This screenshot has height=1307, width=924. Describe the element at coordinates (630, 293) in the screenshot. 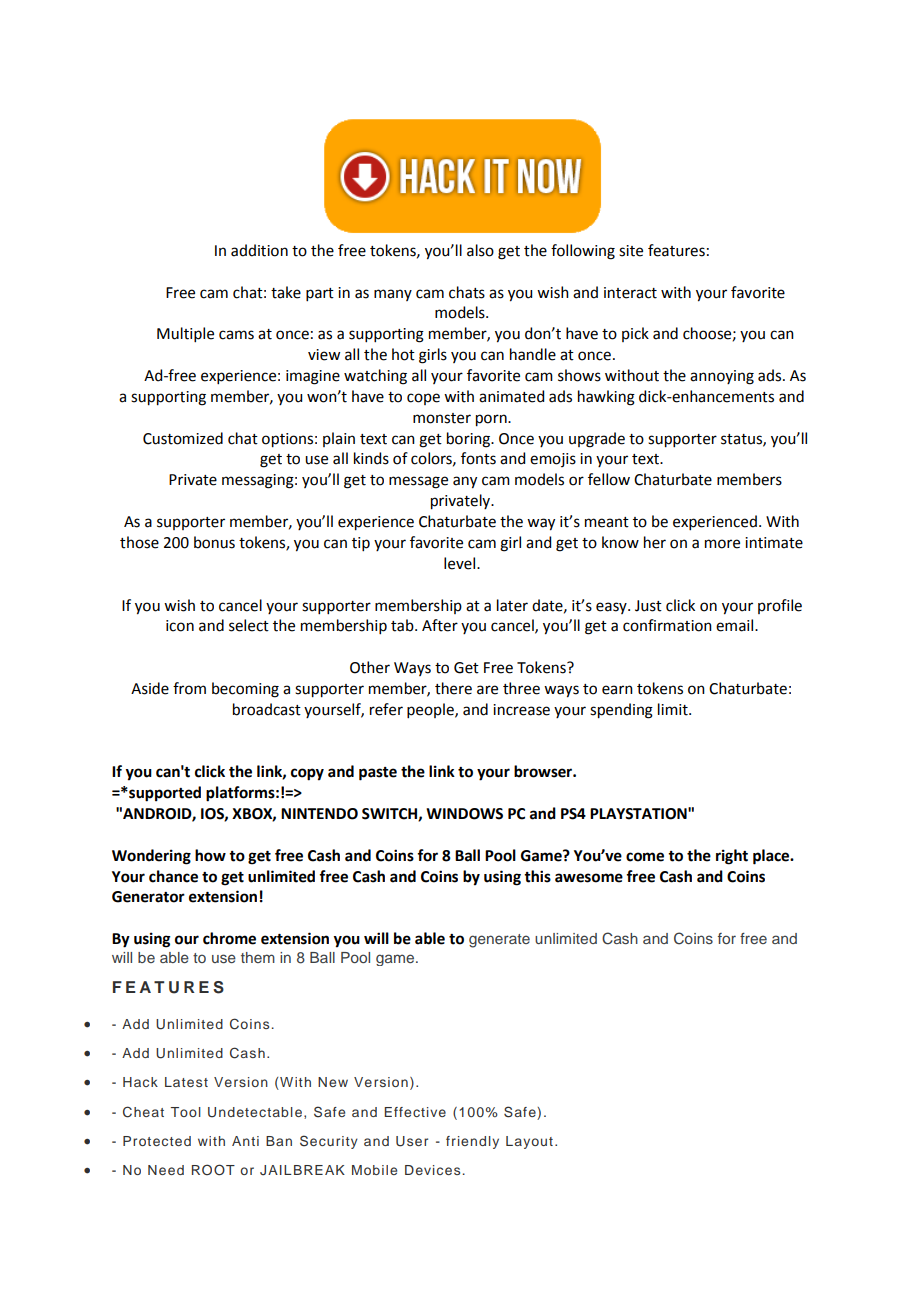

I see `interact` at that location.
